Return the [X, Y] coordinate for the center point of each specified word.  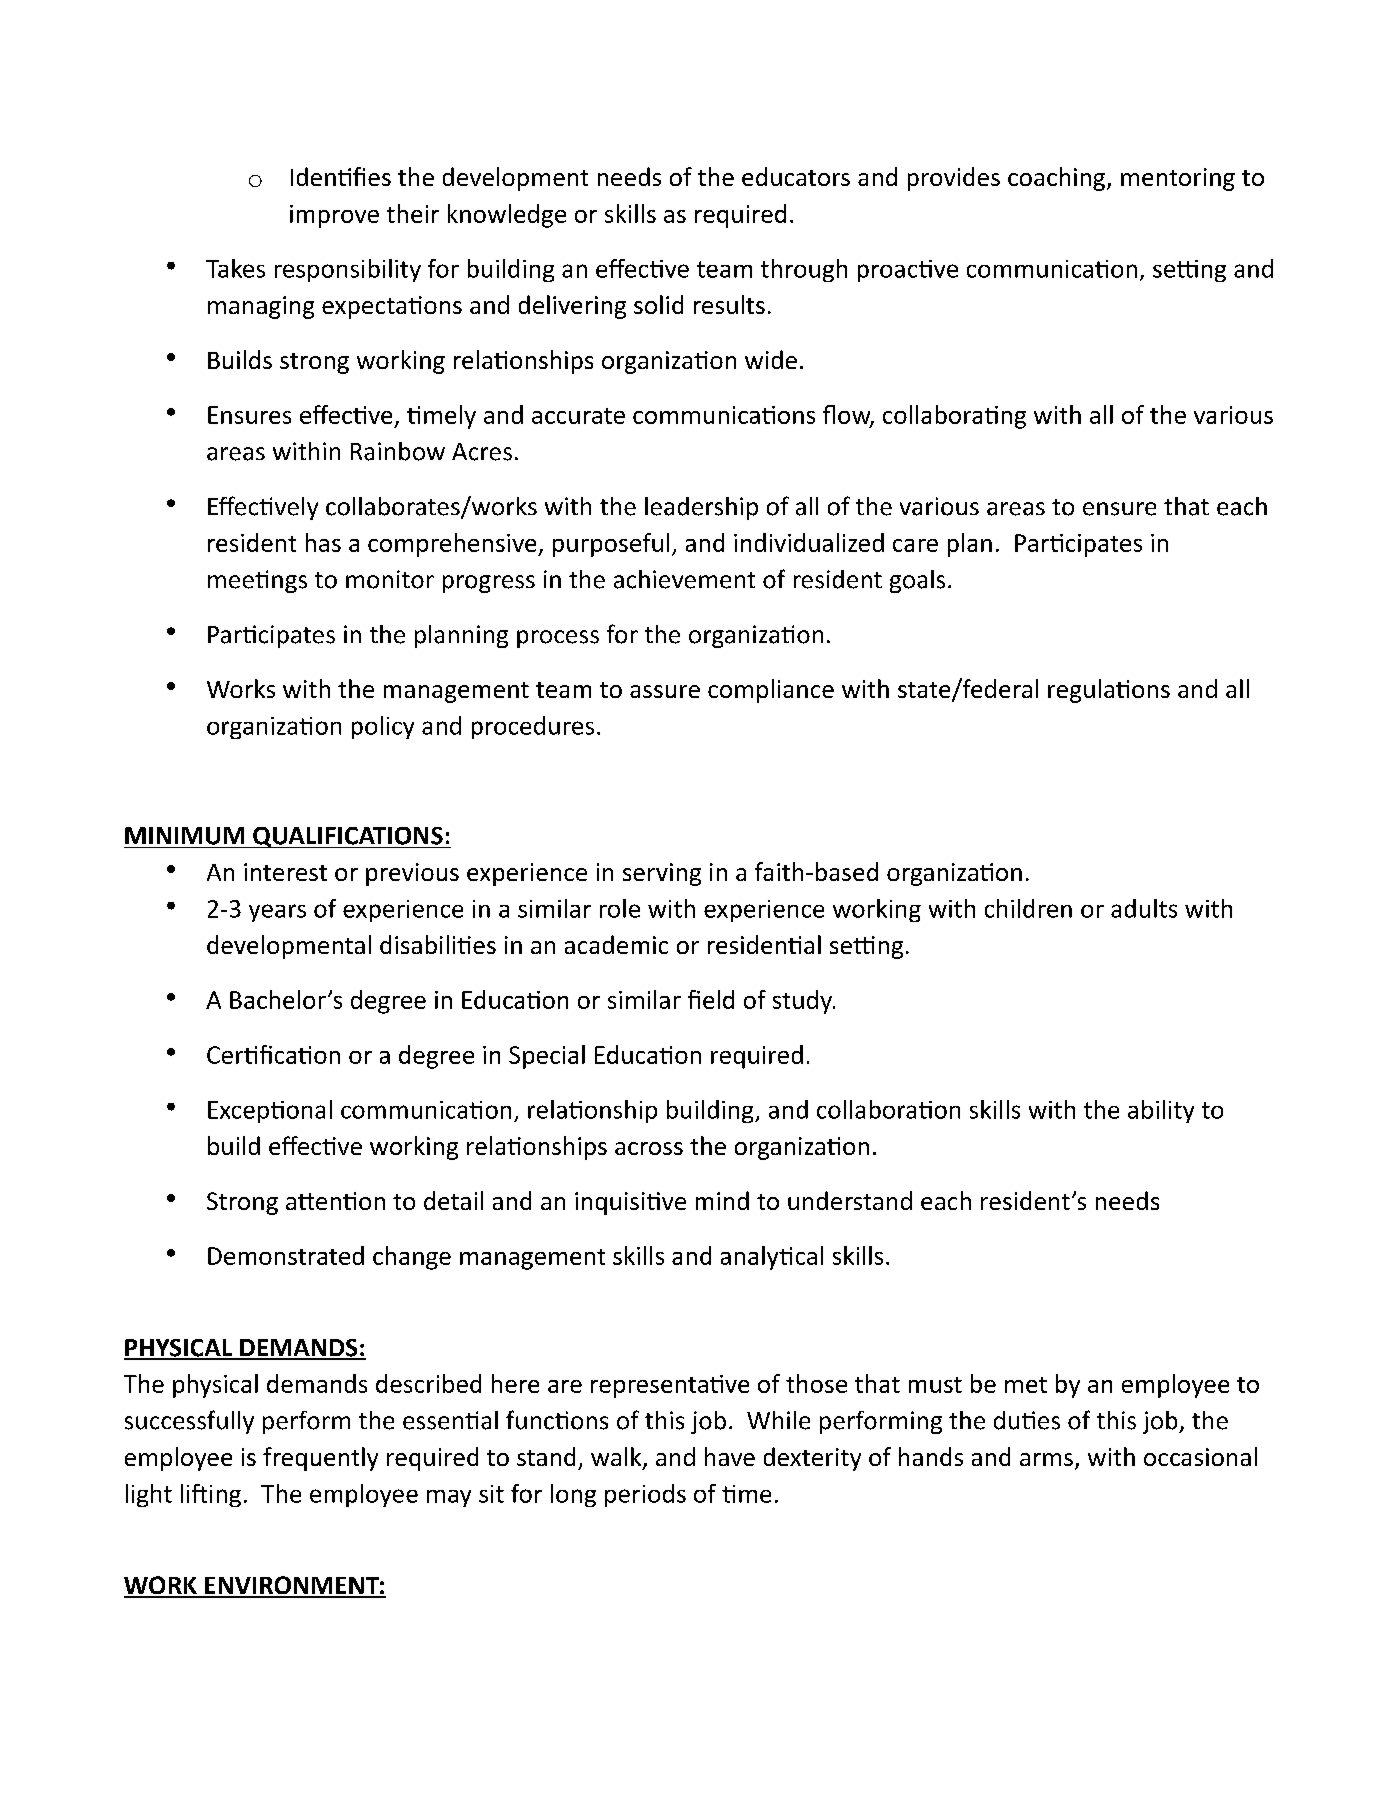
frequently [320, 1459]
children [1028, 908]
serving [662, 874]
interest [285, 872]
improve [334, 216]
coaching [1056, 179]
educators [796, 176]
